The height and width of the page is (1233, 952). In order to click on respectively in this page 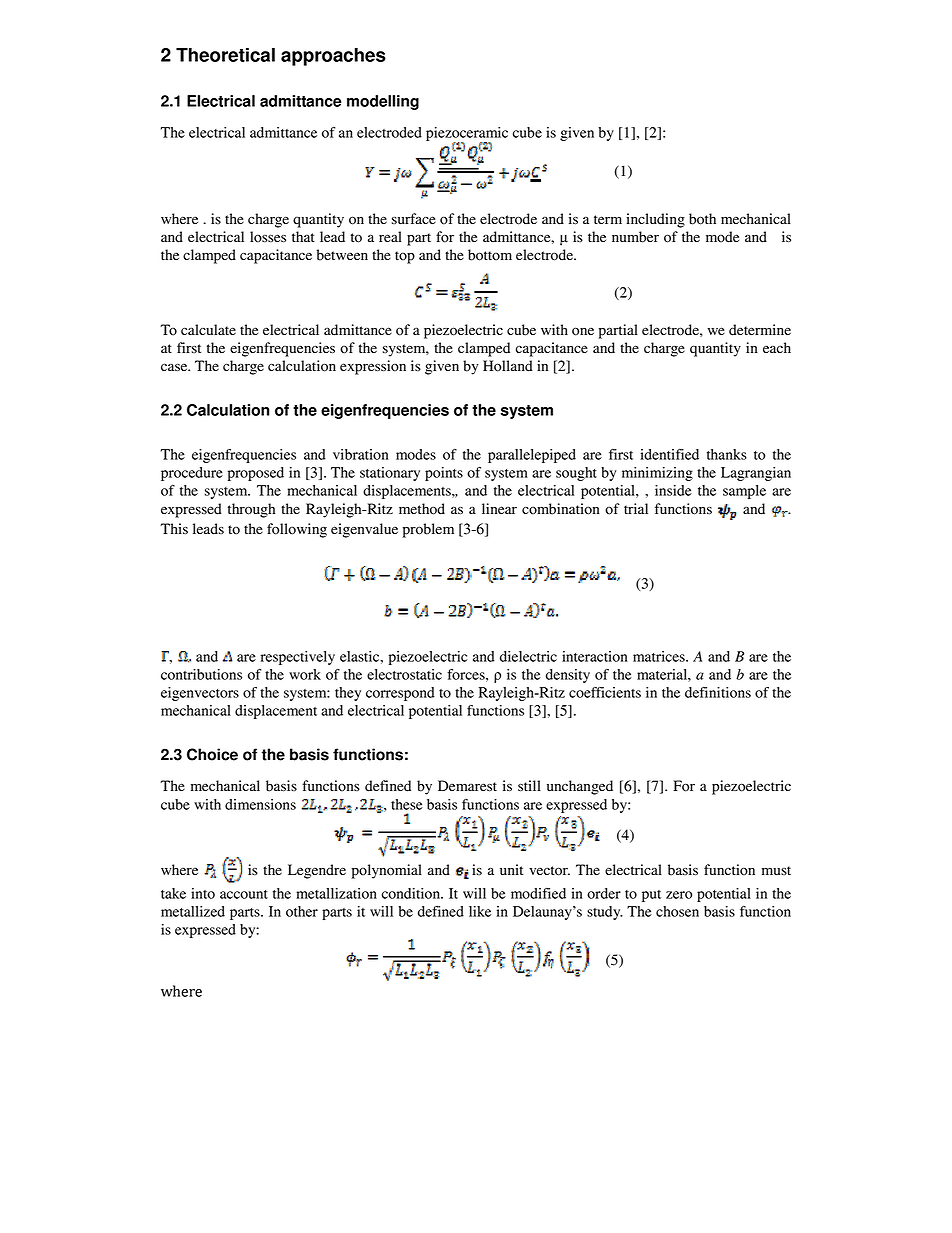, I will do `click(298, 658)`.
